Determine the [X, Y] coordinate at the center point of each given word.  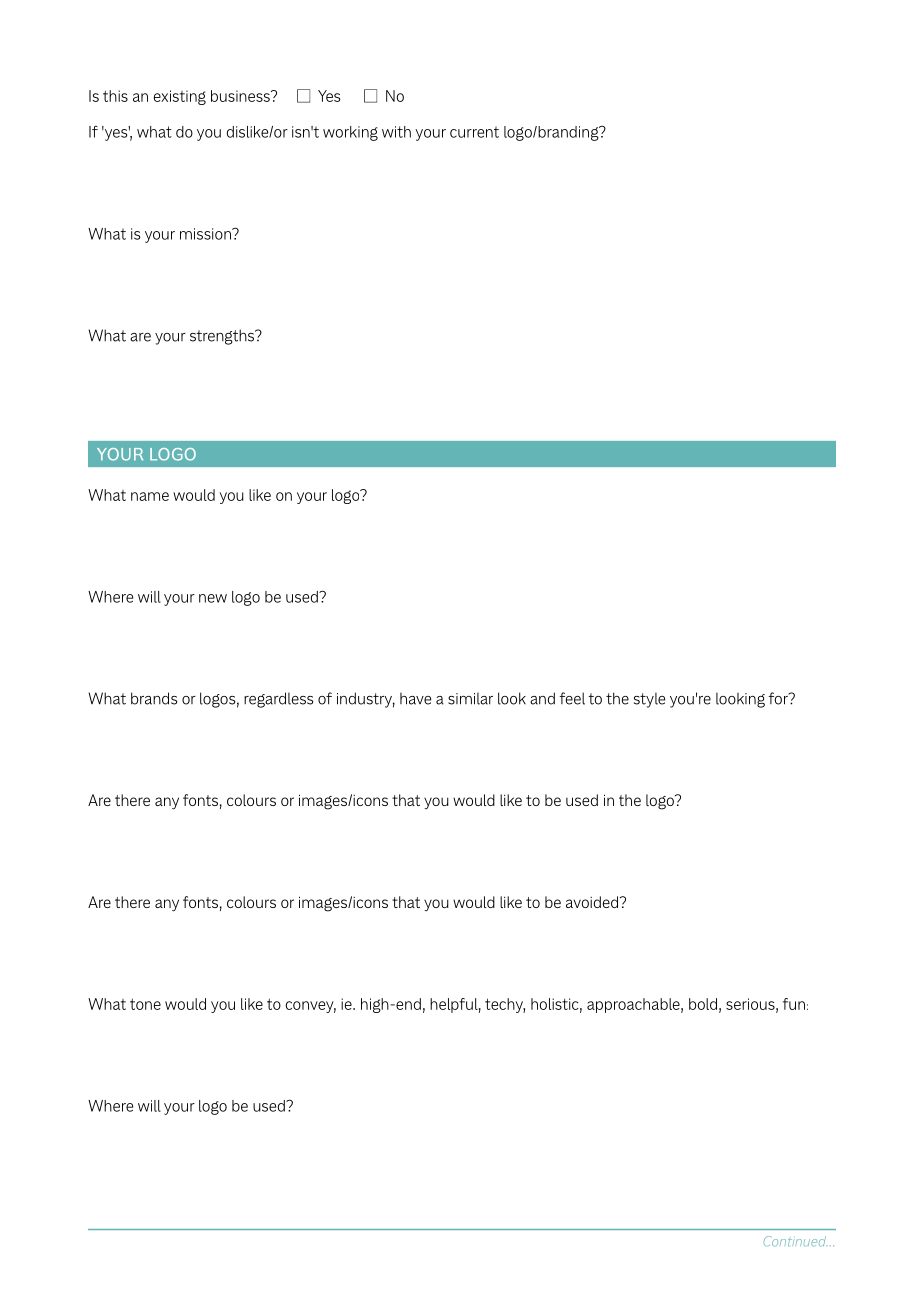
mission [206, 234]
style [649, 700]
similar [470, 698]
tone [145, 1004]
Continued [795, 1241]
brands [154, 698]
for [779, 698]
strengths [223, 337]
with [396, 132]
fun [794, 1004]
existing [180, 97]
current [474, 132]
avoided [592, 902]
